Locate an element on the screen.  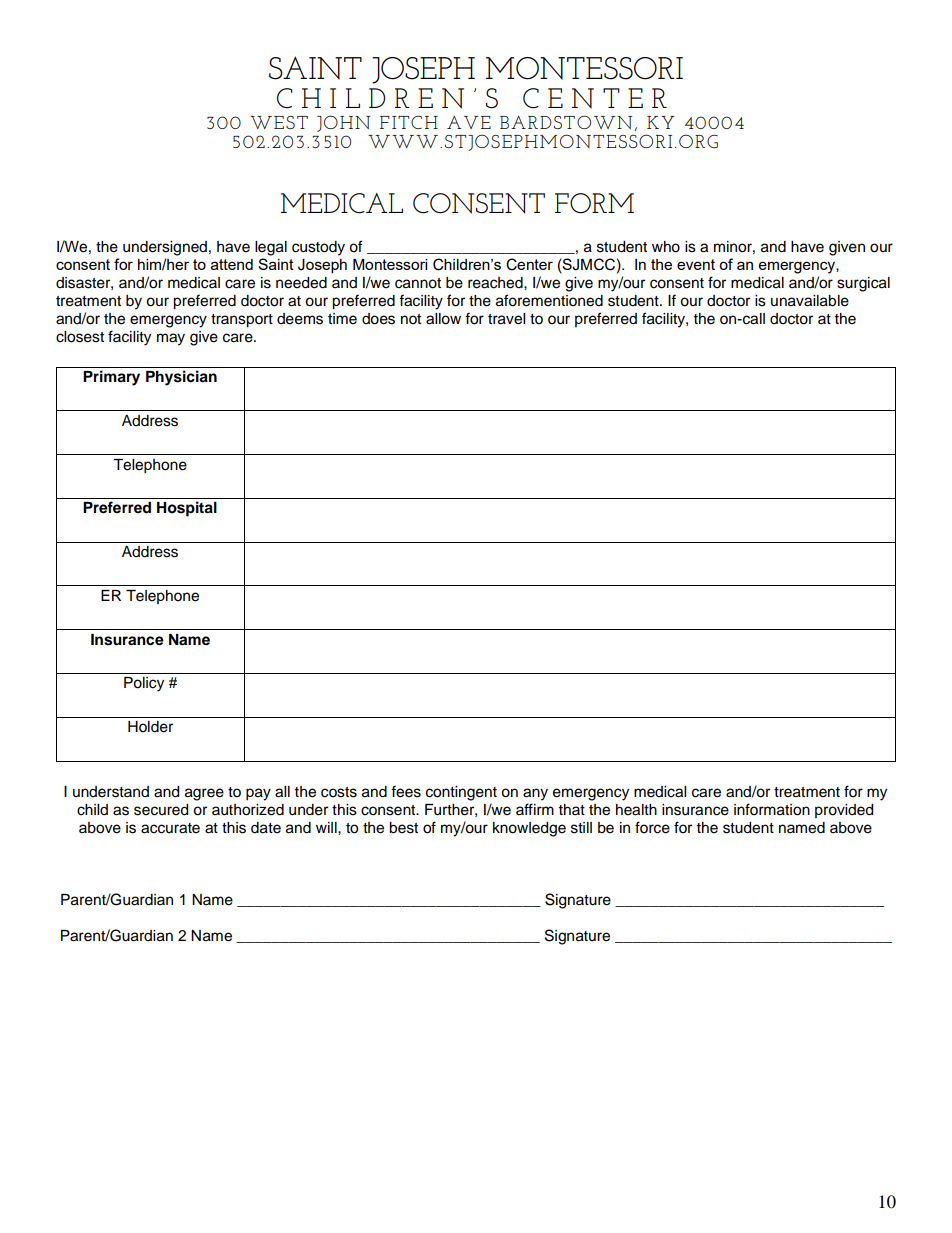
may is located at coordinates (171, 339).
